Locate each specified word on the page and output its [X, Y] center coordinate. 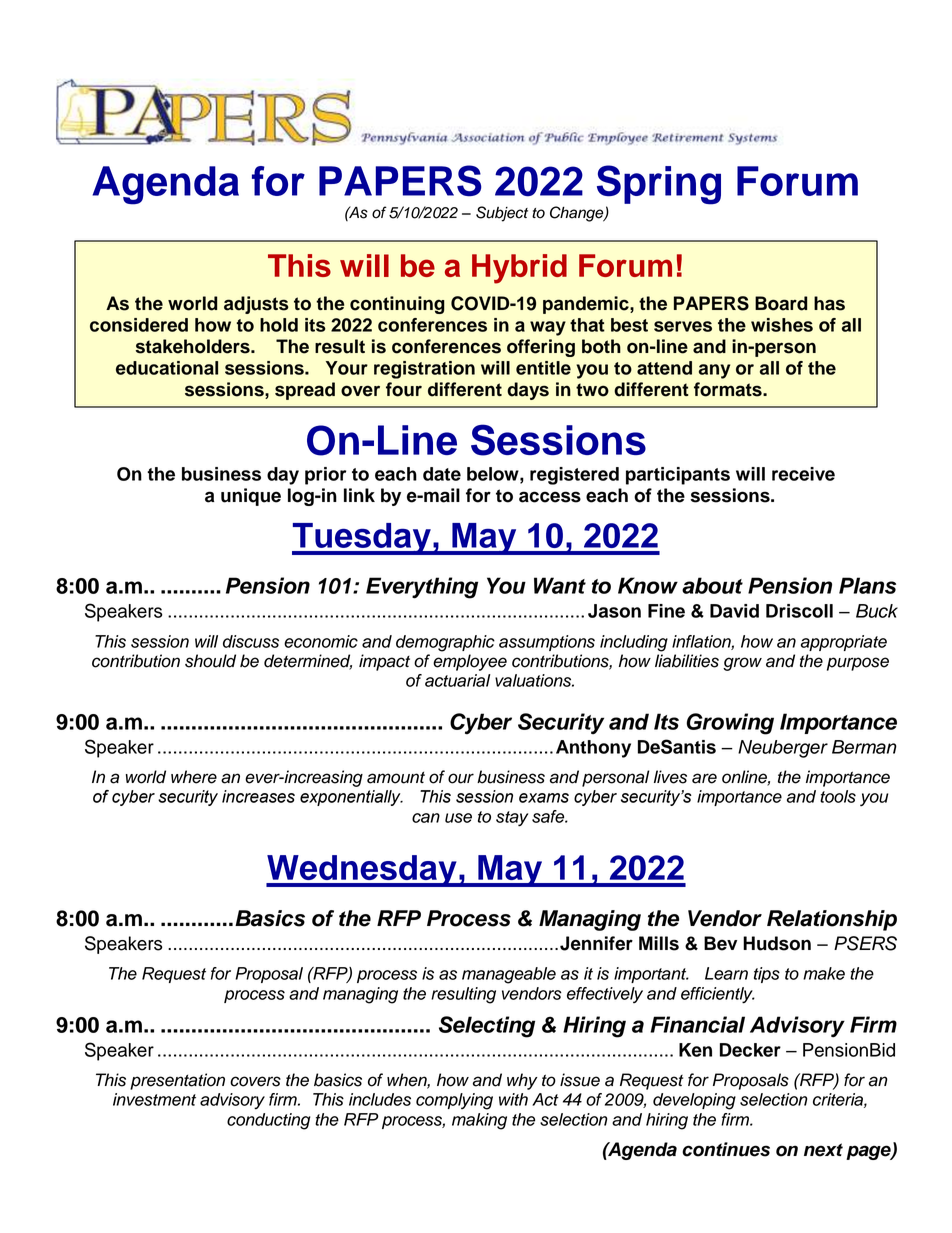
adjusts [256, 305]
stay [512, 819]
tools [838, 796]
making [479, 1121]
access [550, 497]
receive [803, 474]
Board [781, 303]
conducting [269, 1121]
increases [258, 796]
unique [251, 497]
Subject [502, 214]
